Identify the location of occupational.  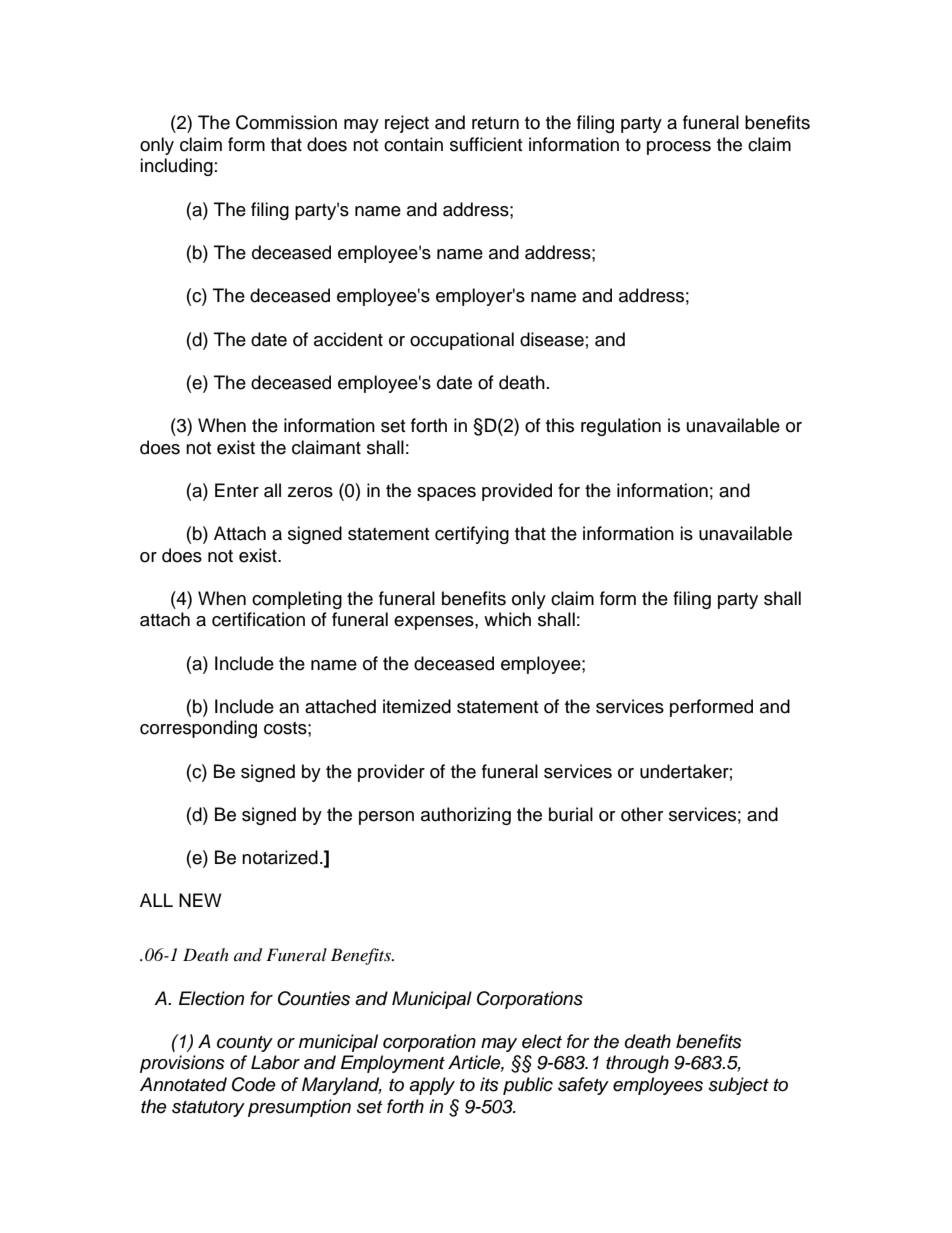
(462, 341).
